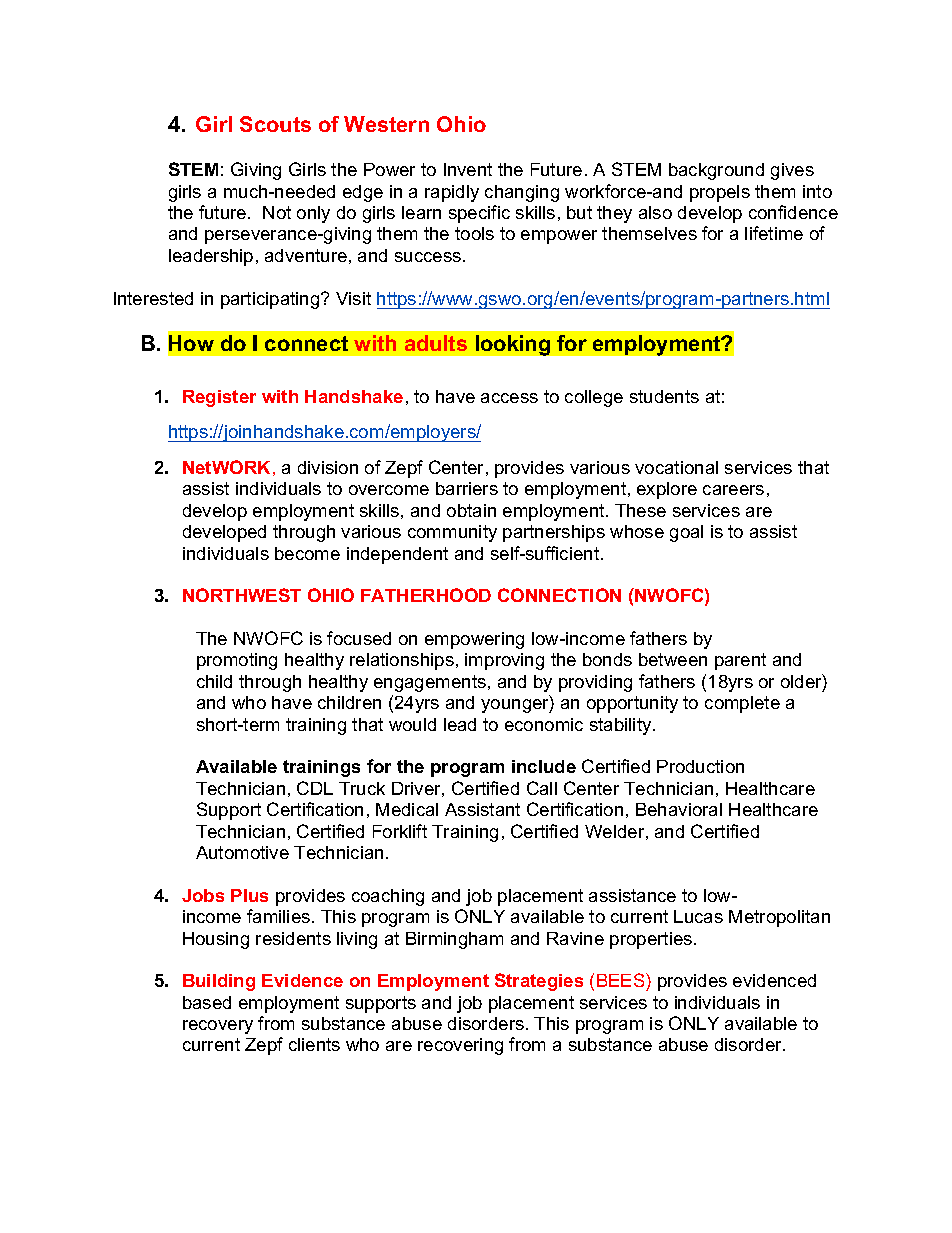 The width and height of the screenshot is (952, 1233). I want to click on recovery, so click(218, 1027).
